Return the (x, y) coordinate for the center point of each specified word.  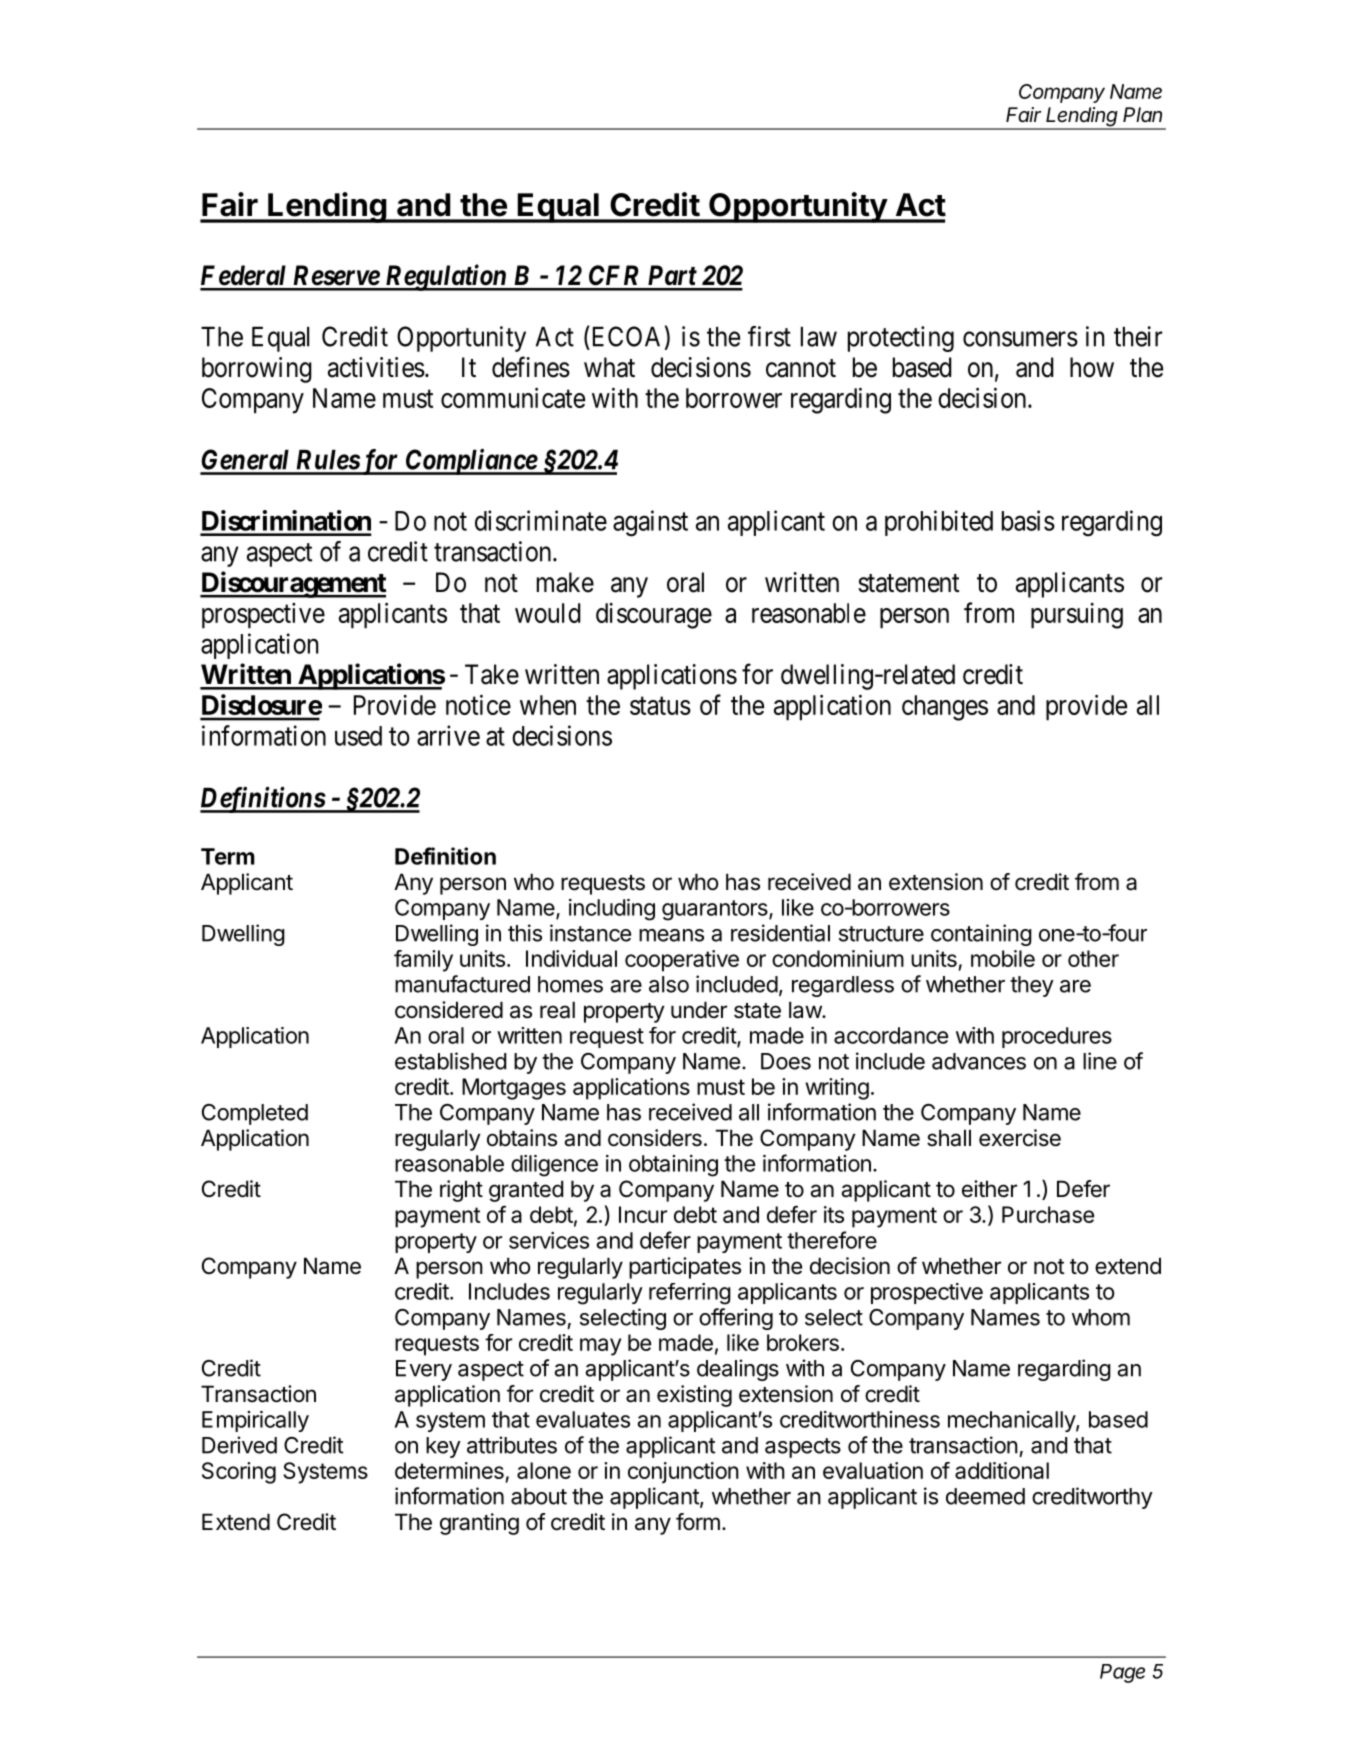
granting (479, 1524)
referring (690, 1294)
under (699, 1010)
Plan (1142, 114)
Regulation (445, 277)
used (358, 736)
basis (1028, 520)
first (769, 336)
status (660, 706)
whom (1101, 1317)
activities (376, 367)
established (450, 1061)
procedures (1057, 1037)
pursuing (1077, 616)
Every (424, 1370)
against (650, 523)
